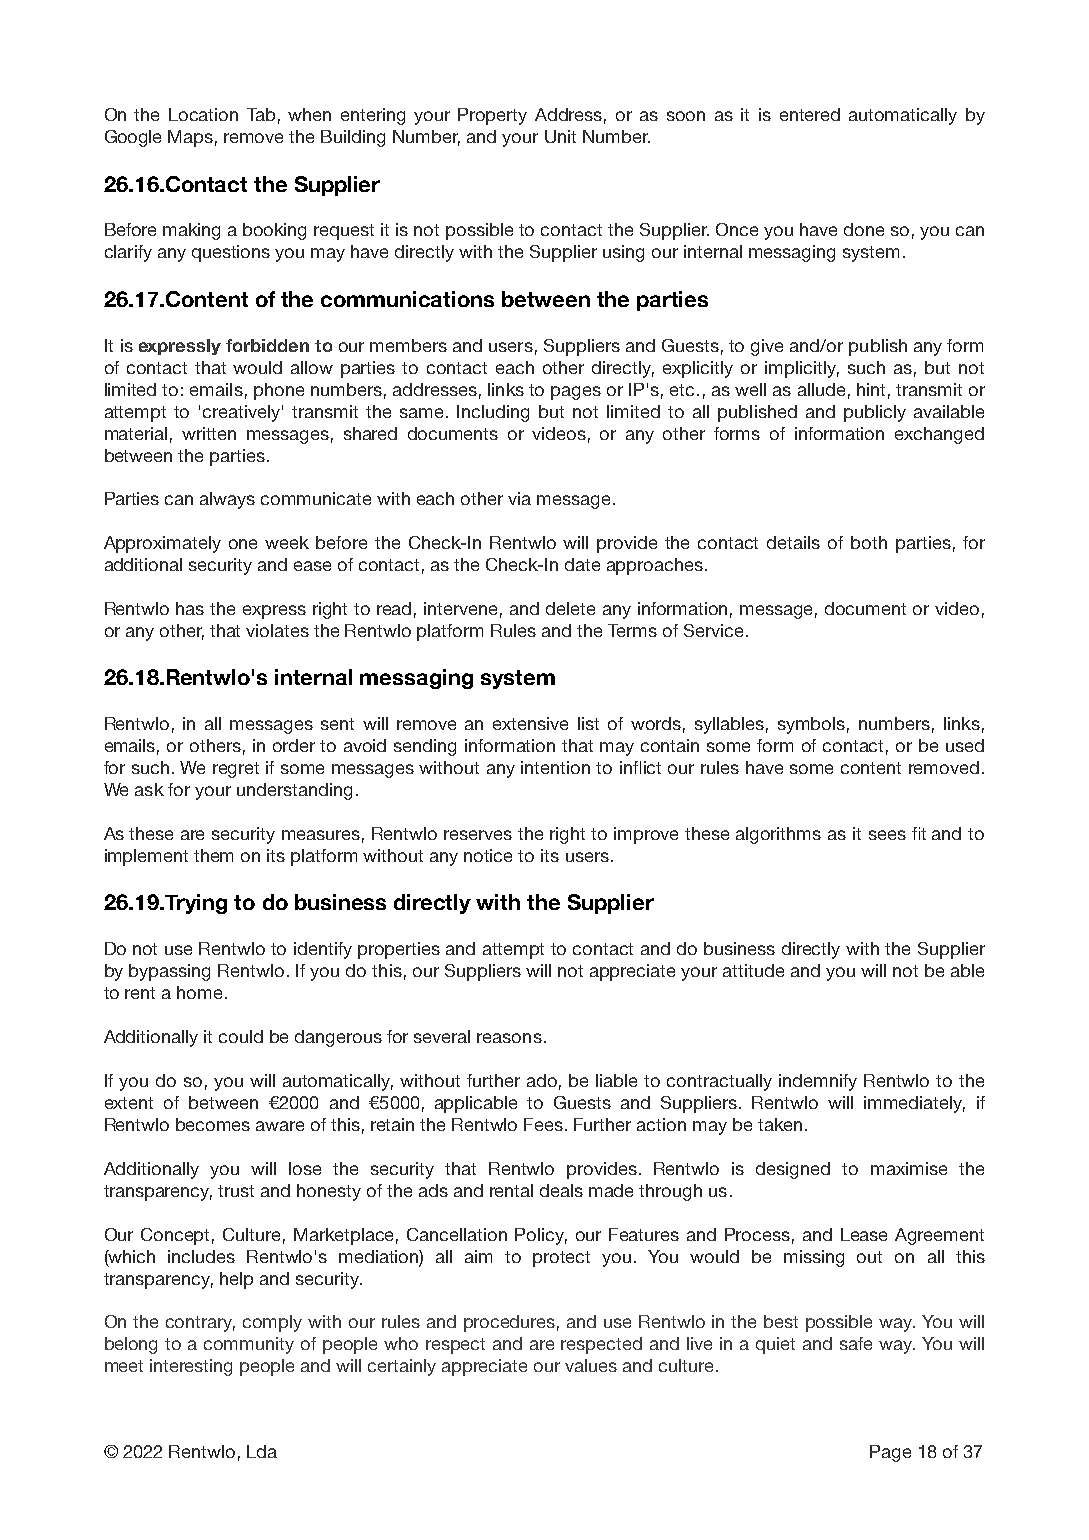 This screenshot has width=1089, height=1540. I want to click on both, so click(869, 542).
